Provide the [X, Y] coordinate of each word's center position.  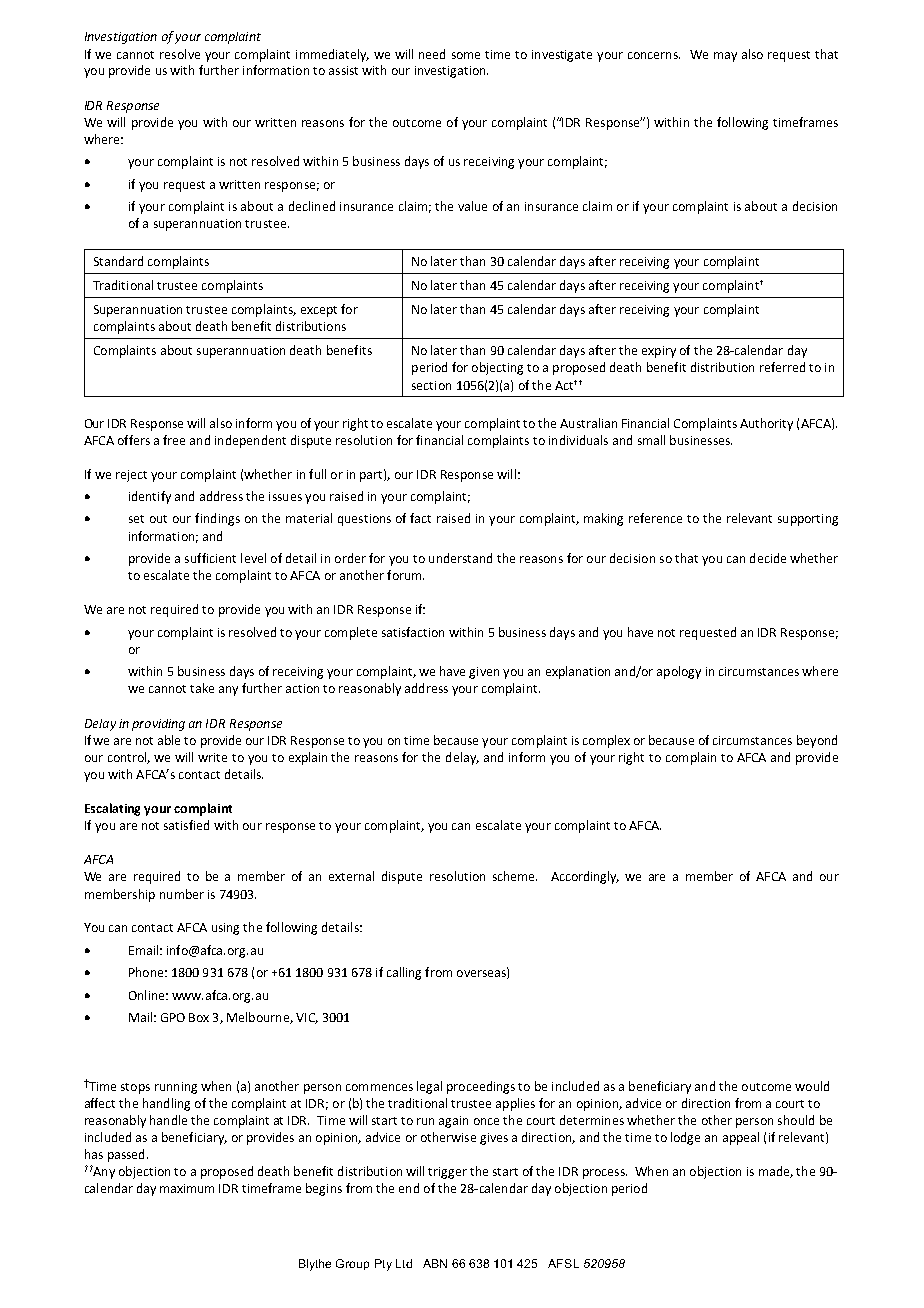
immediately [332, 55]
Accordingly [585, 877]
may [725, 57]
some [466, 55]
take [202, 688]
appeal [741, 1138]
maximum [187, 1188]
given [484, 673]
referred [782, 367]
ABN [435, 1263]
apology [679, 672]
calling [404, 973]
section [431, 385]
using [225, 929]
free [174, 440]
